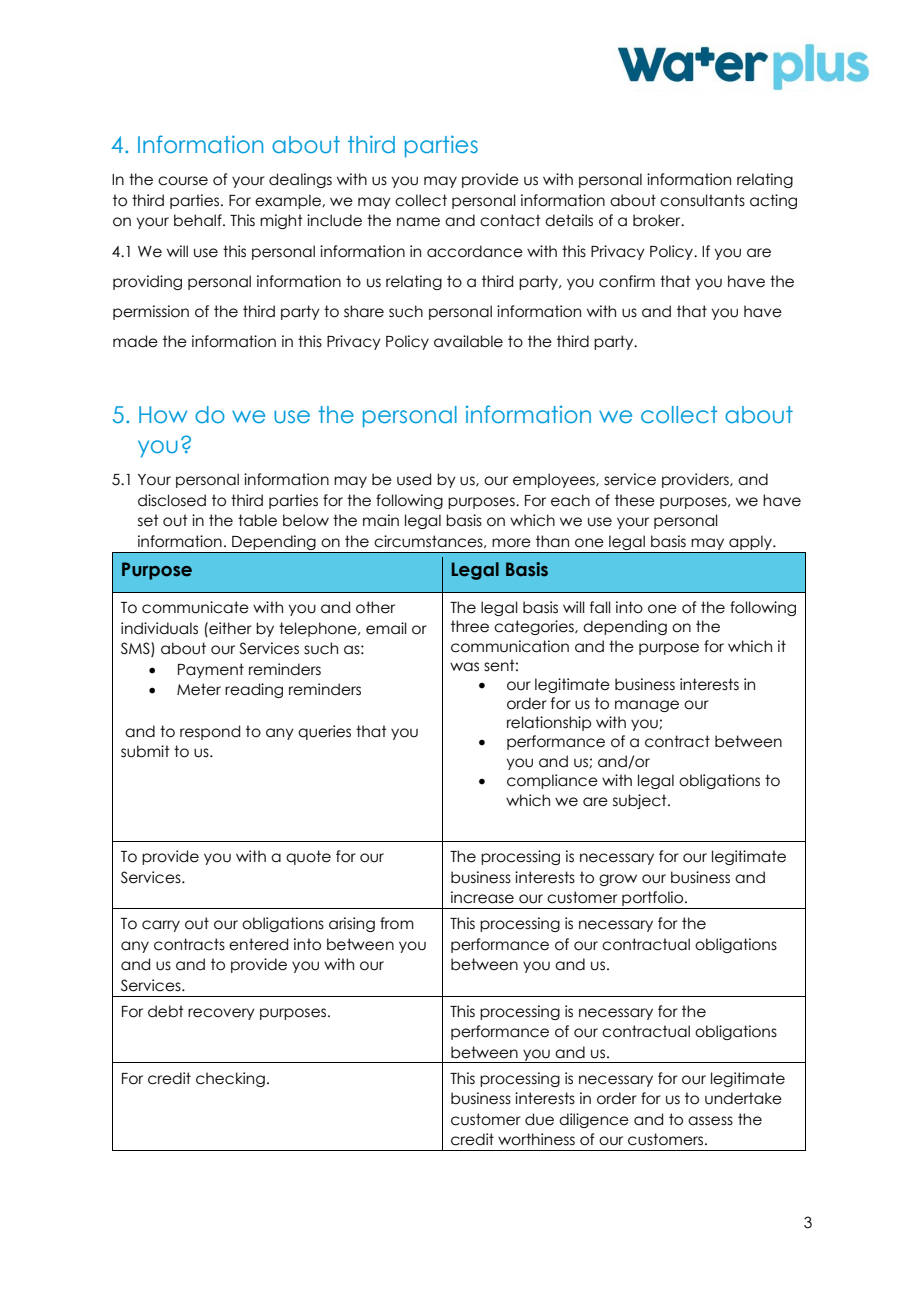  I want to click on apply, so click(750, 544).
